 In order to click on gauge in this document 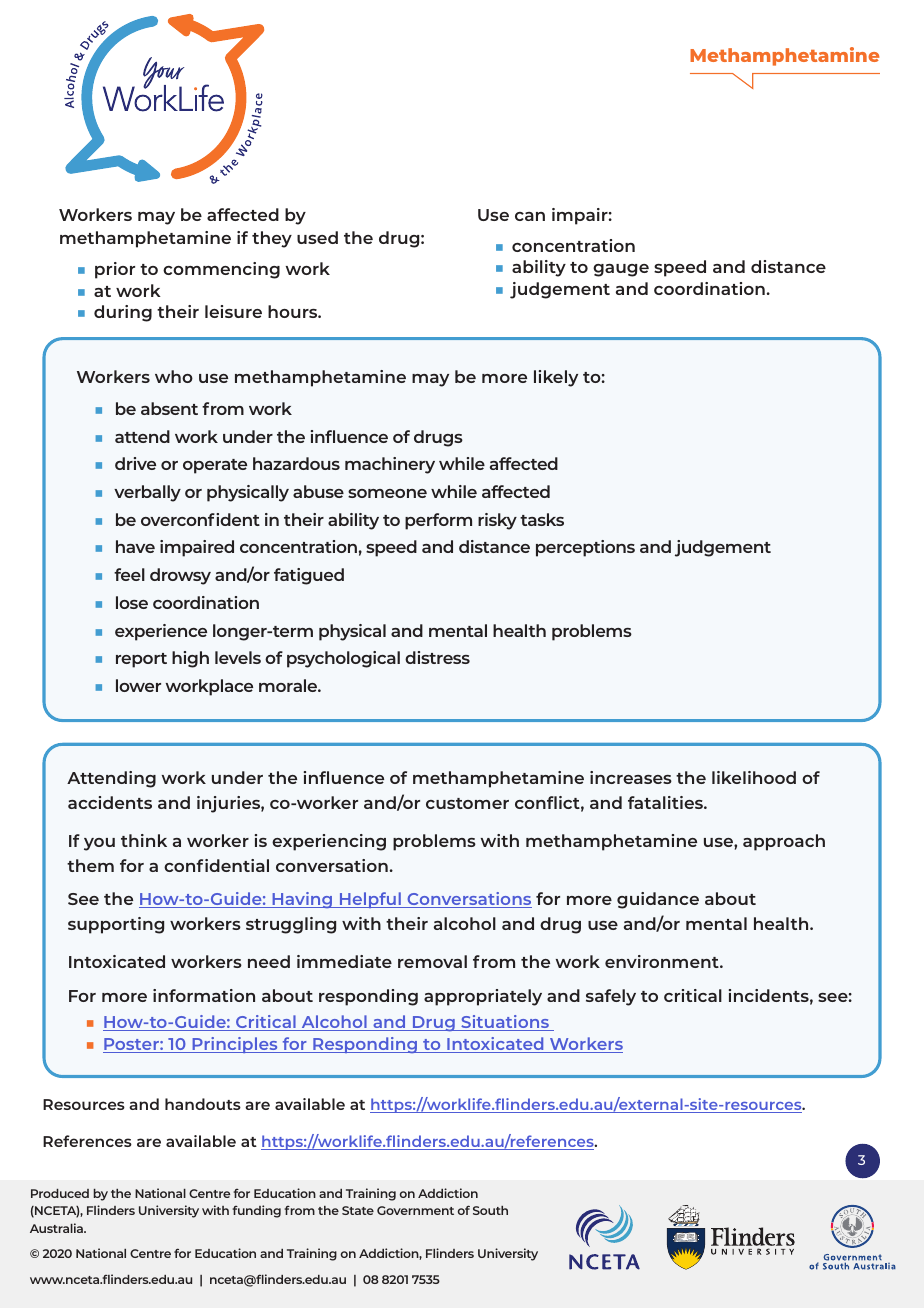, I will do `click(621, 270)`.
